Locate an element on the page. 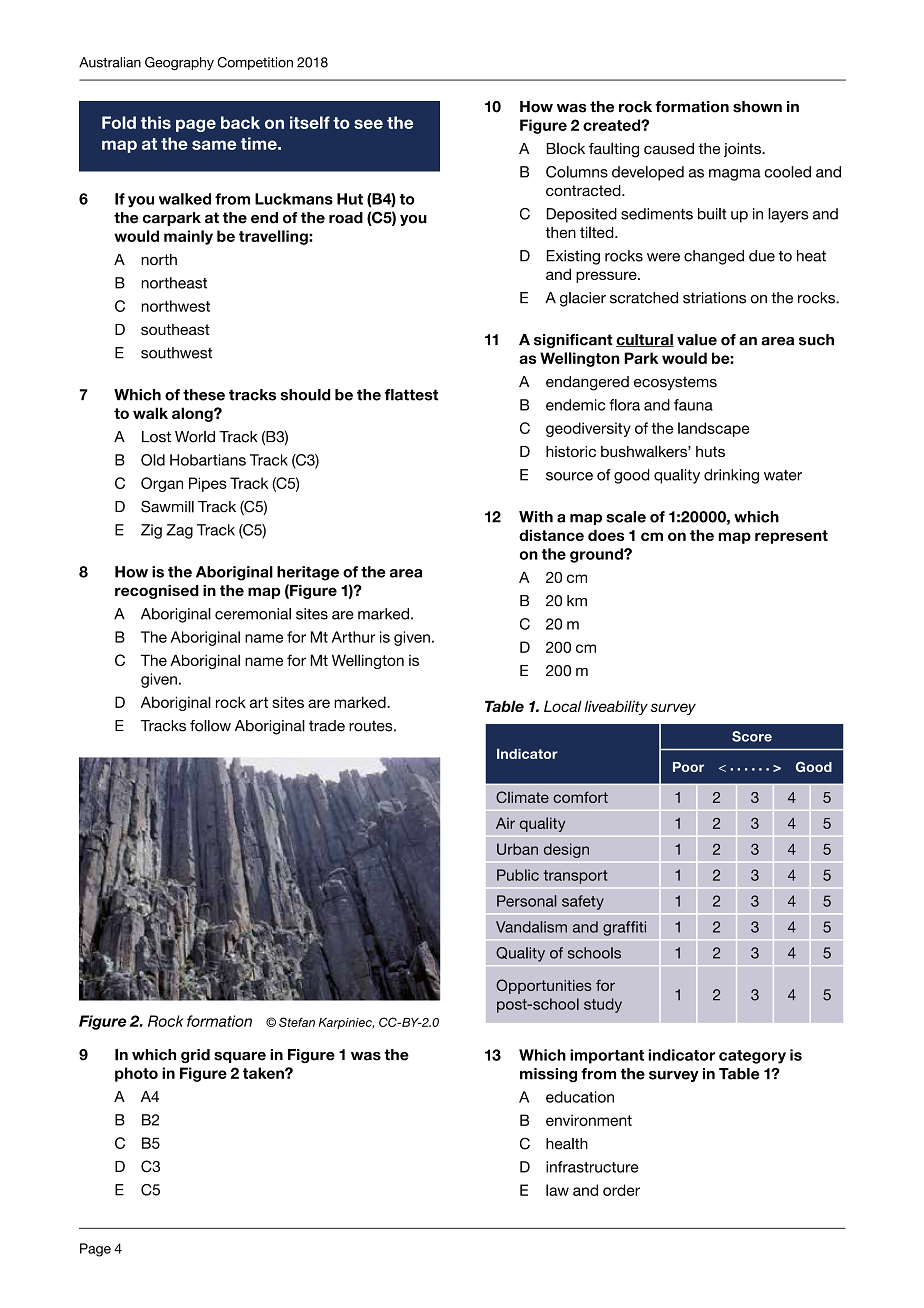 The height and width of the document is (1308, 924). represent is located at coordinates (791, 537).
